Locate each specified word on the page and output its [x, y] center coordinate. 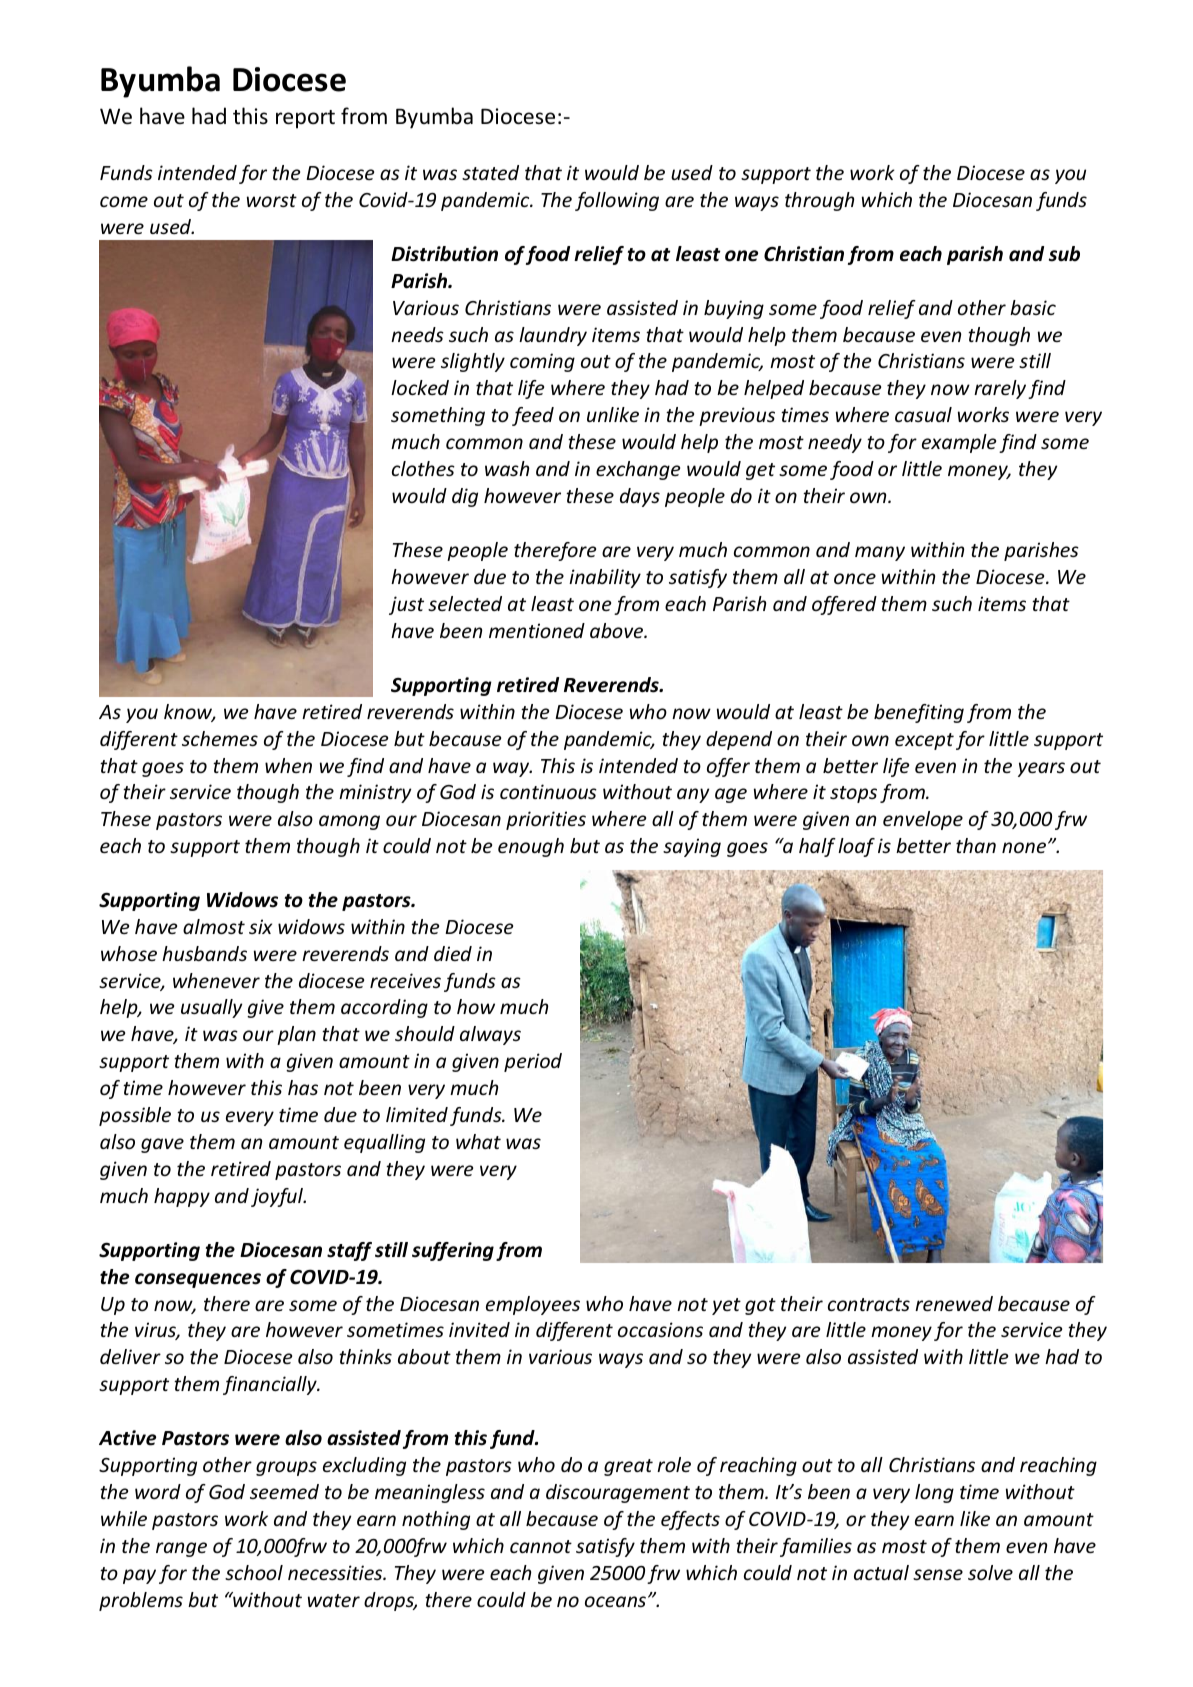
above [617, 630]
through [819, 201]
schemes [220, 738]
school [254, 1572]
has [303, 1087]
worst [272, 200]
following [617, 201]
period [533, 1062]
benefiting [919, 713]
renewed [954, 1303]
